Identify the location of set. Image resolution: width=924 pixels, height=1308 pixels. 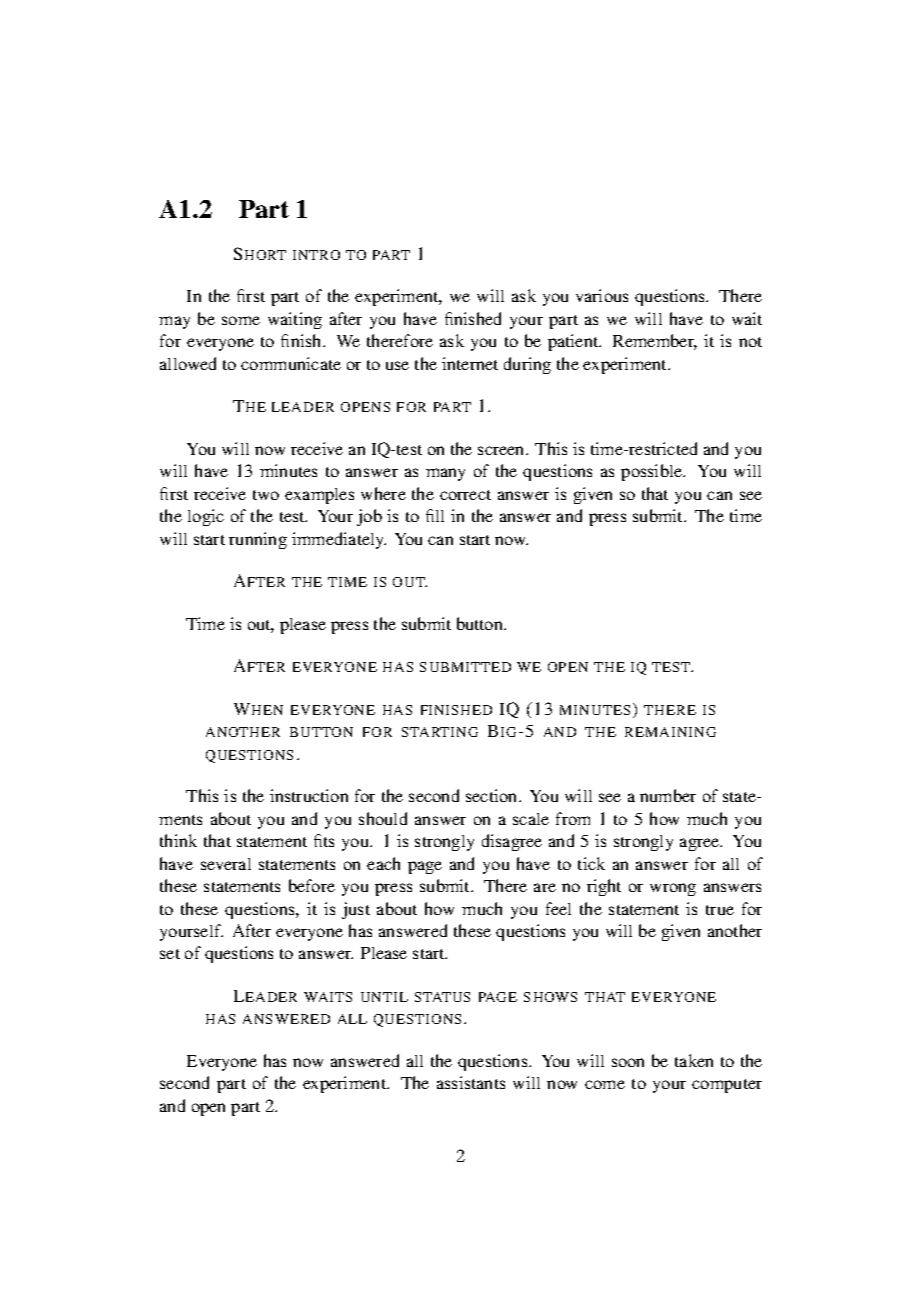
(170, 954).
